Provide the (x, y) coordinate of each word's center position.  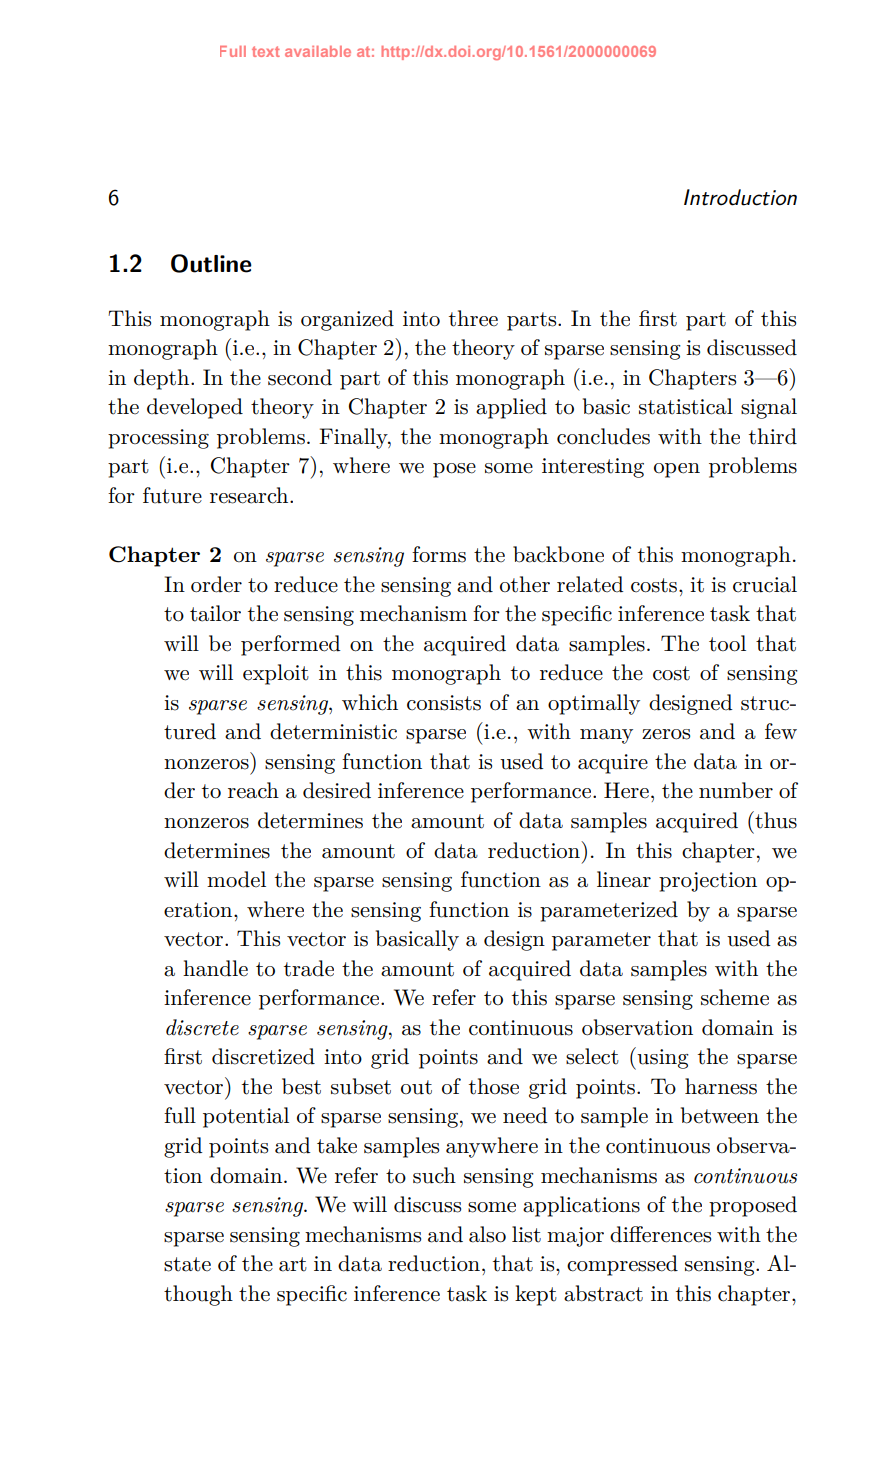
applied (511, 408)
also (487, 1234)
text (266, 51)
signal (769, 408)
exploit (276, 674)
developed (195, 408)
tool (727, 643)
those (494, 1086)
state (187, 1264)
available (318, 51)
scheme (735, 997)
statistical (686, 406)
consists (444, 703)
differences (660, 1234)
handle (215, 968)
